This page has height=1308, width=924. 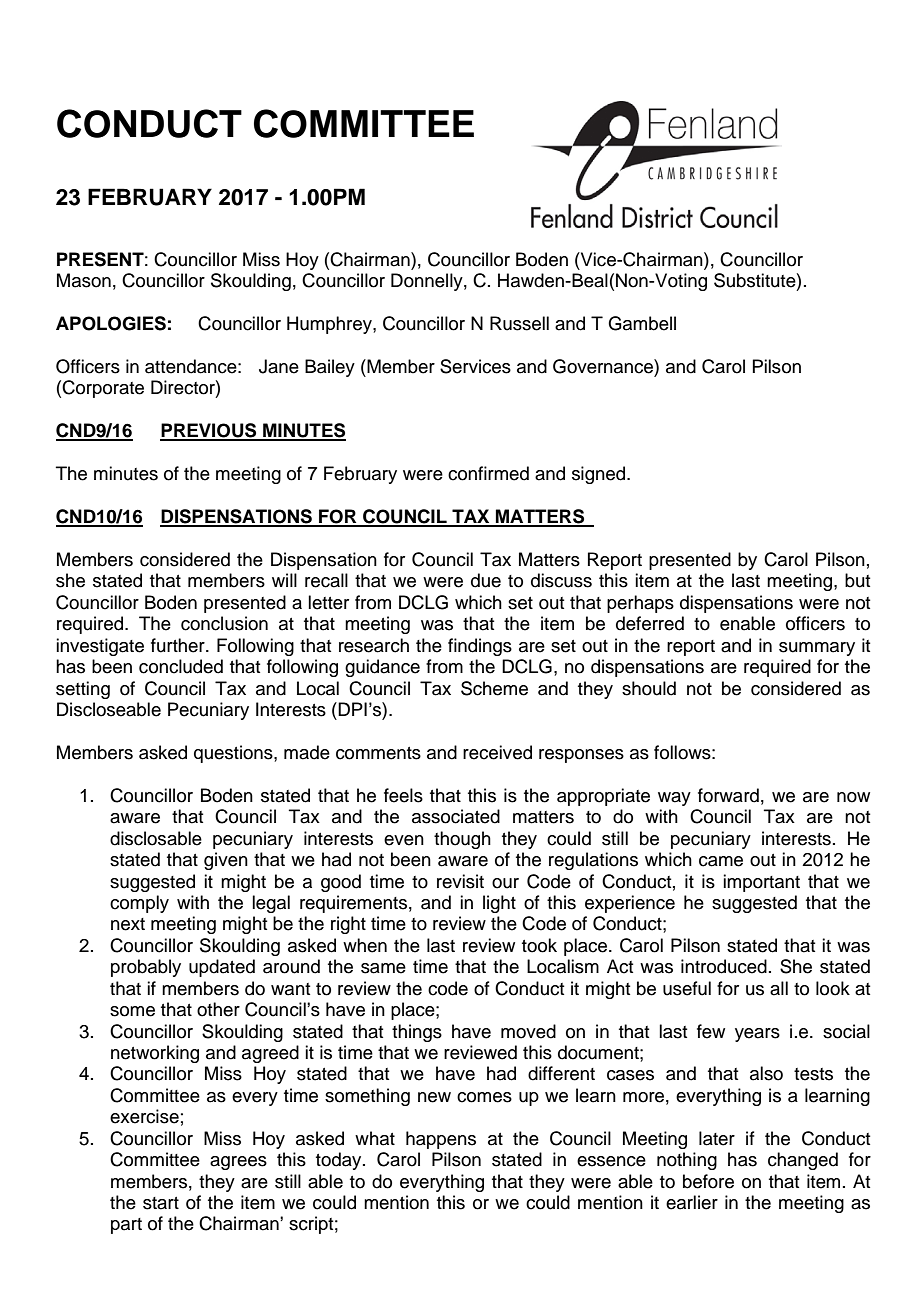 I want to click on confirmed, so click(x=488, y=473).
